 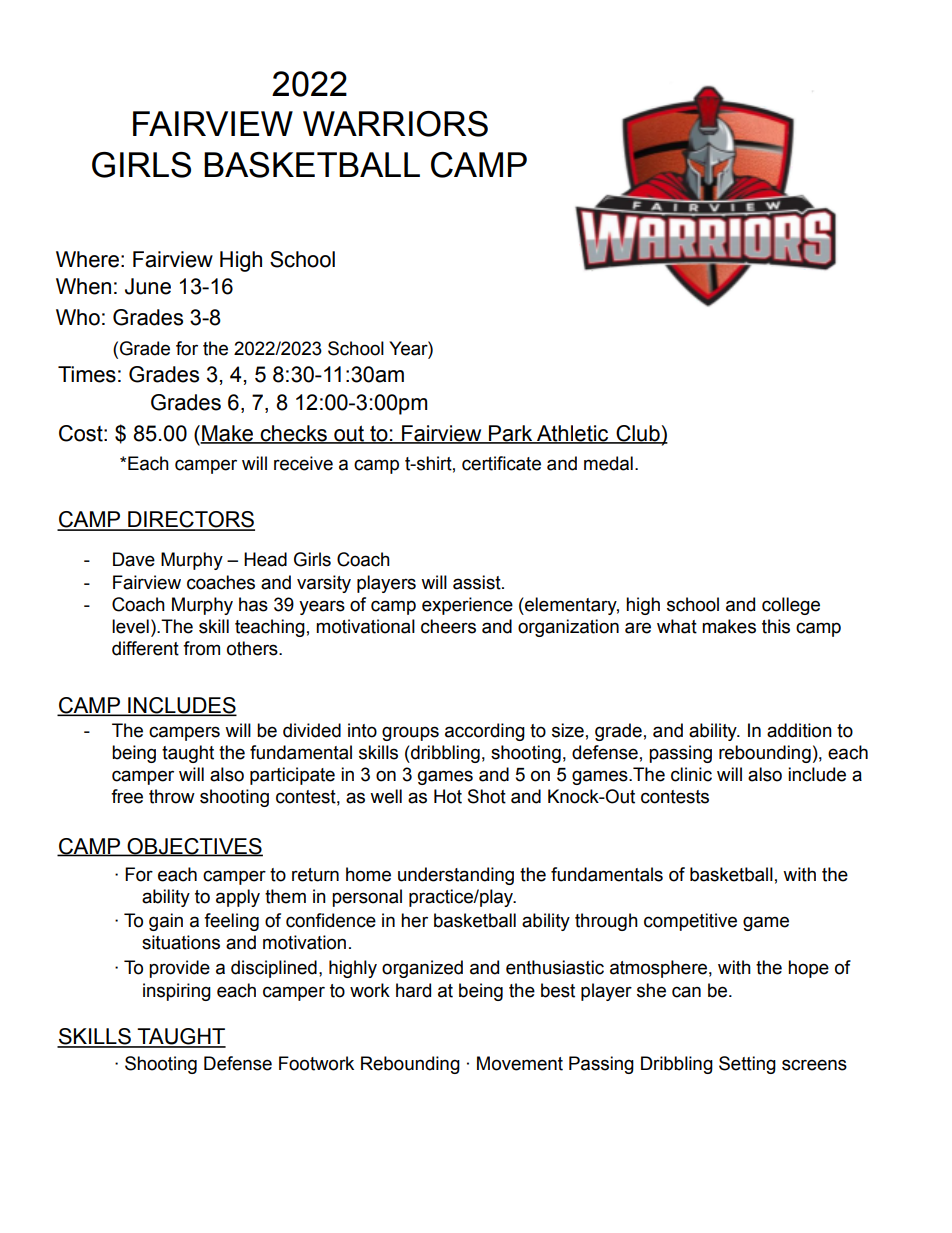 I want to click on Where, so click(x=87, y=259).
